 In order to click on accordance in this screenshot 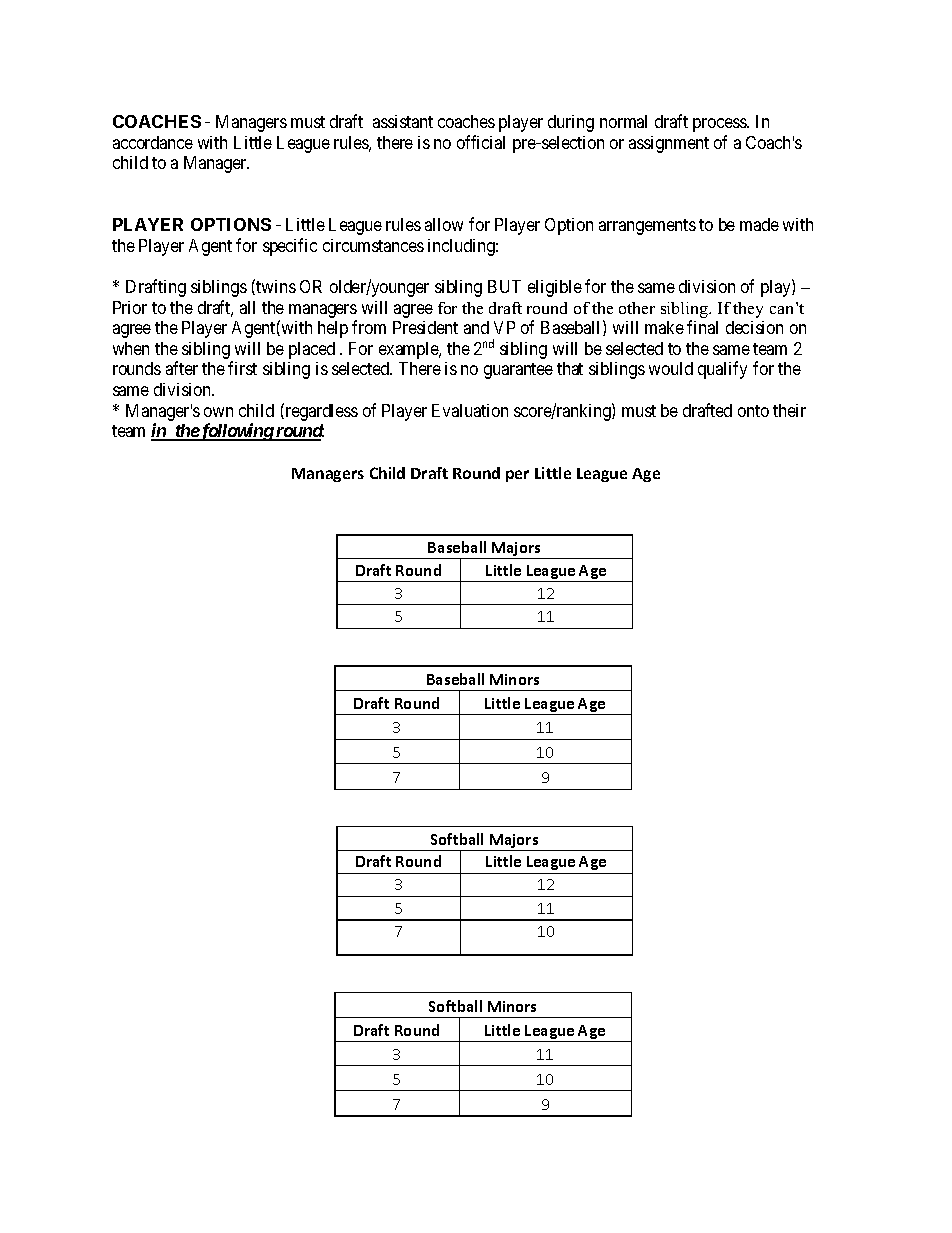, I will do `click(153, 142)`.
